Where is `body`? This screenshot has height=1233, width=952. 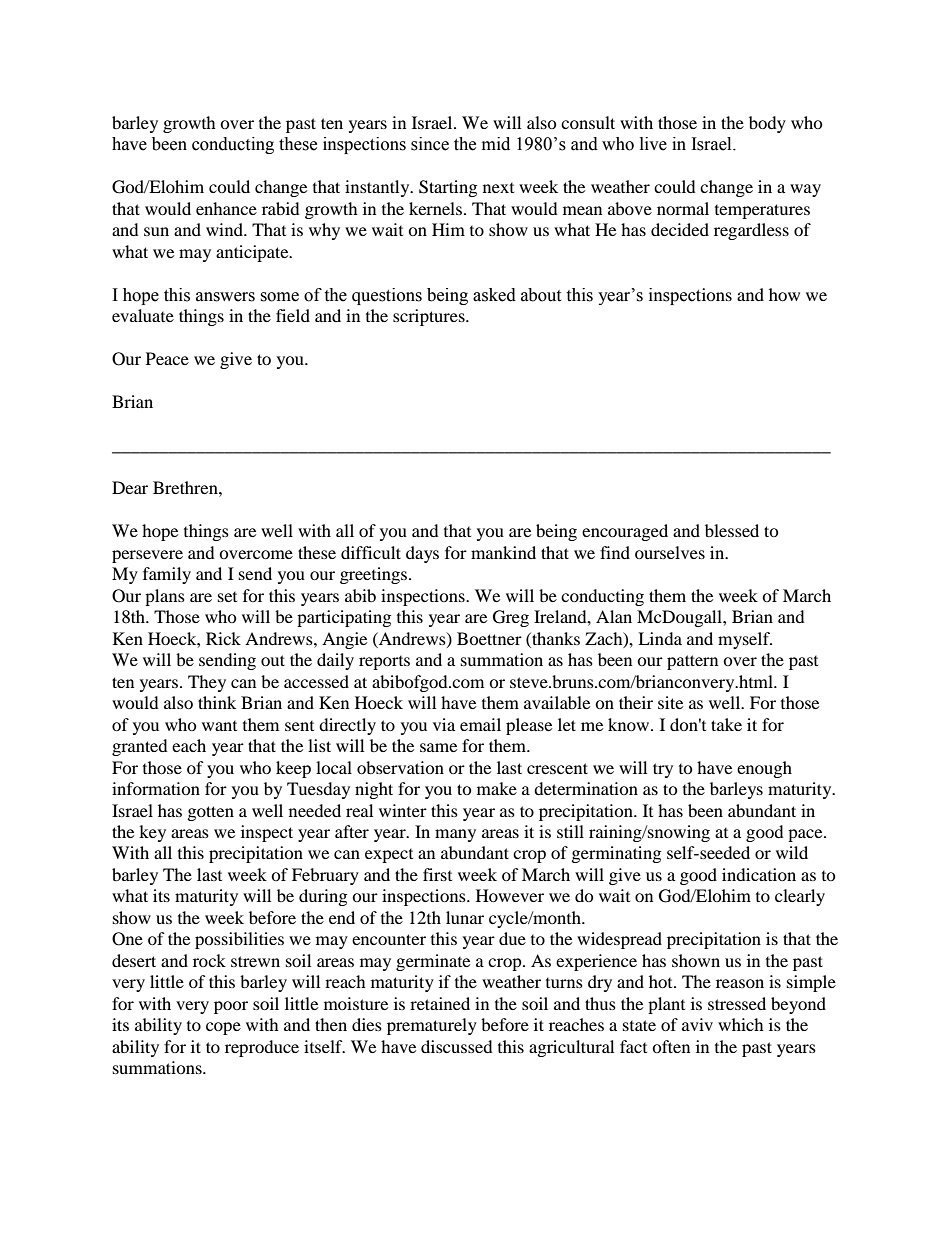
body is located at coordinates (767, 124).
